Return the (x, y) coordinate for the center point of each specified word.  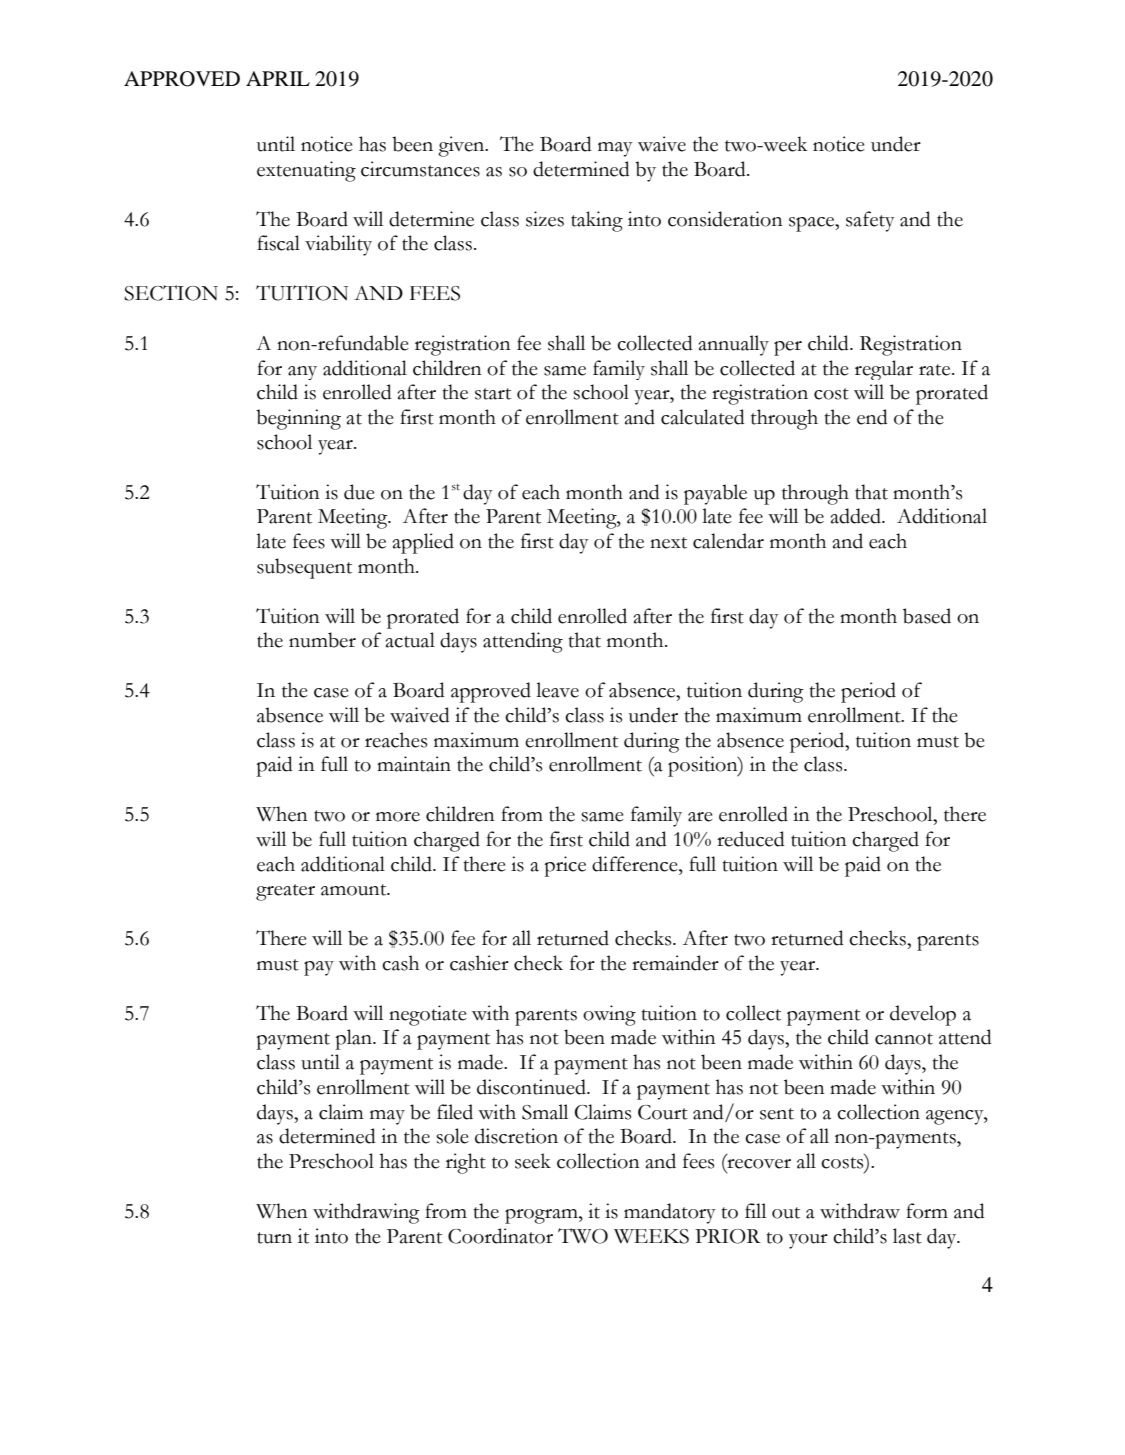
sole (452, 1136)
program (542, 1216)
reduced (750, 839)
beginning (298, 419)
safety (870, 221)
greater (285, 892)
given (462, 146)
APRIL (278, 78)
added (857, 516)
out (786, 1213)
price (565, 866)
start (493, 394)
